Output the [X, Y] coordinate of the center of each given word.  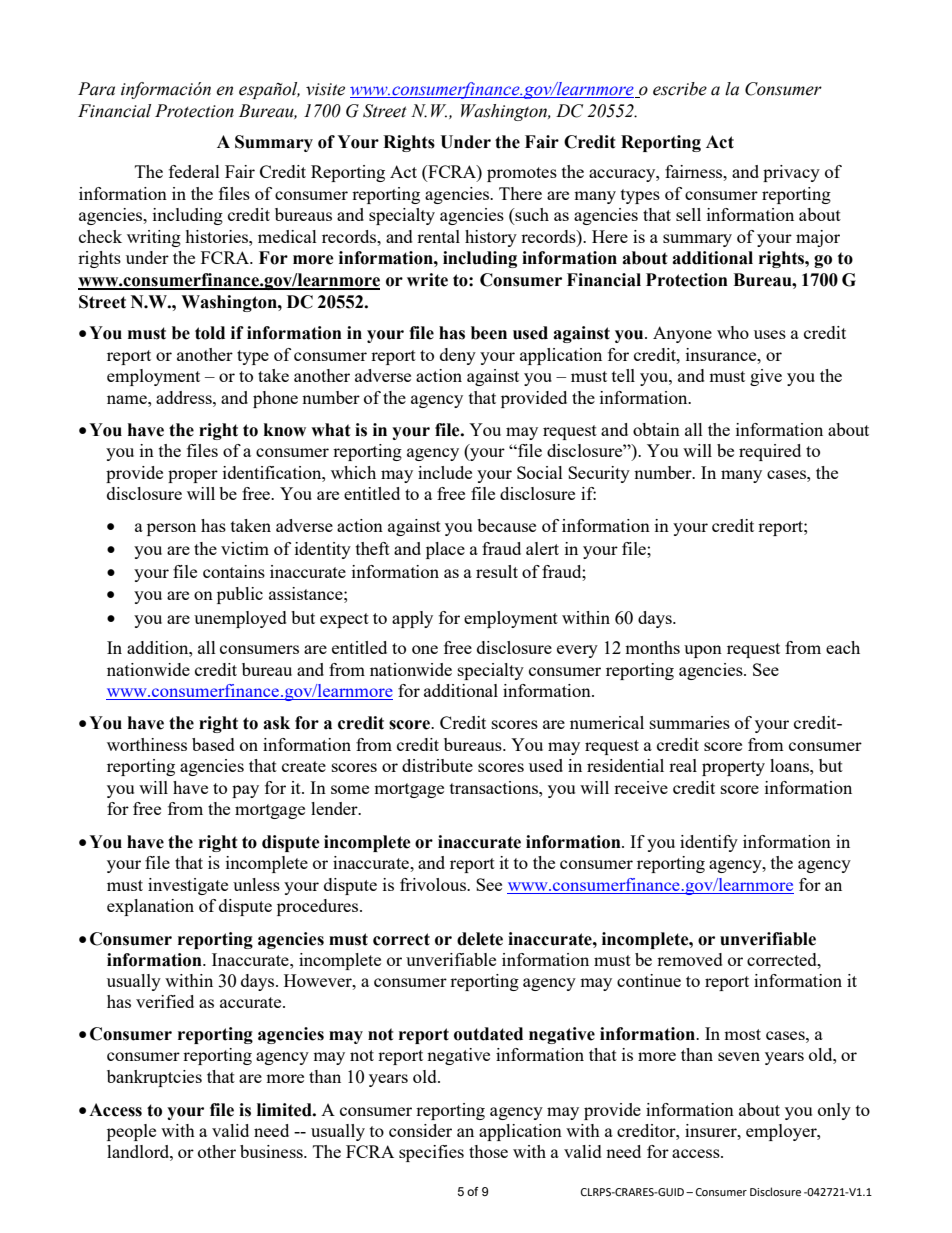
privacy [791, 173]
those [488, 1151]
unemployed [240, 619]
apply [412, 619]
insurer [712, 1130]
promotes [522, 174]
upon [703, 651]
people [131, 1132]
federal [194, 171]
